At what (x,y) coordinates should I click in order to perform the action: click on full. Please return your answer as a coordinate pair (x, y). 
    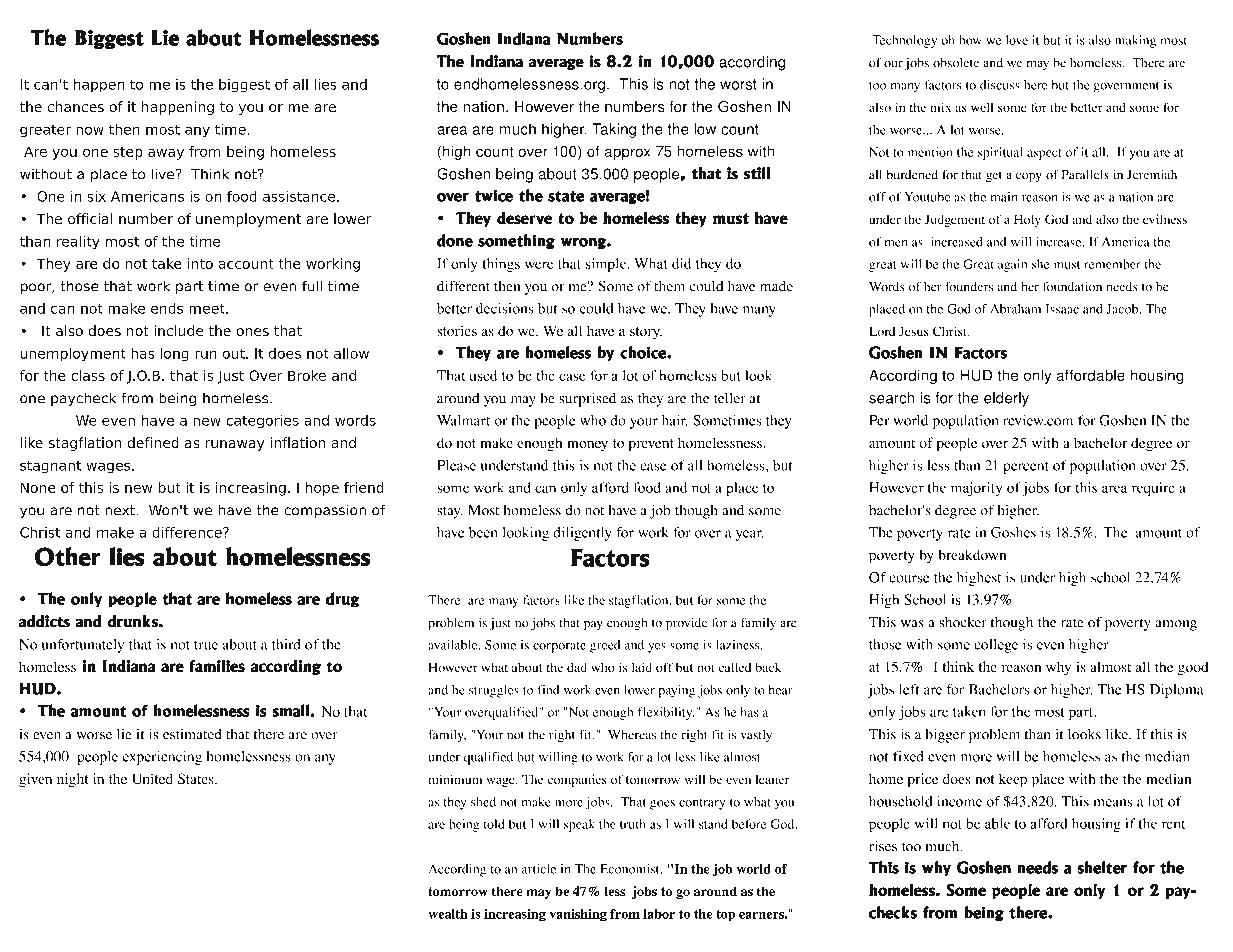
    Looking at the image, I should click on (312, 286).
